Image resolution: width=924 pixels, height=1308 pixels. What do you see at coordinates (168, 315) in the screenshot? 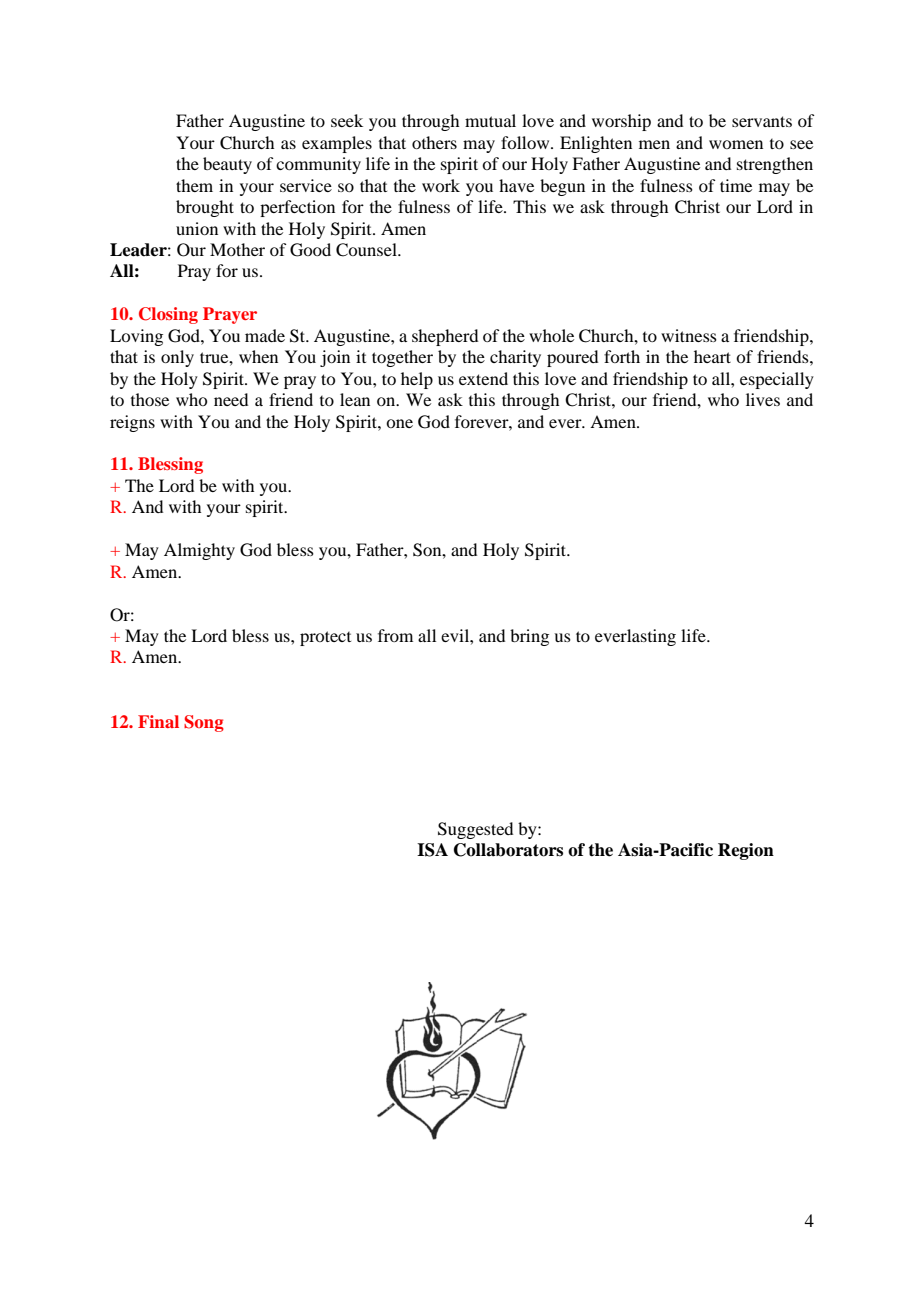
I see `Closing` at bounding box center [168, 315].
